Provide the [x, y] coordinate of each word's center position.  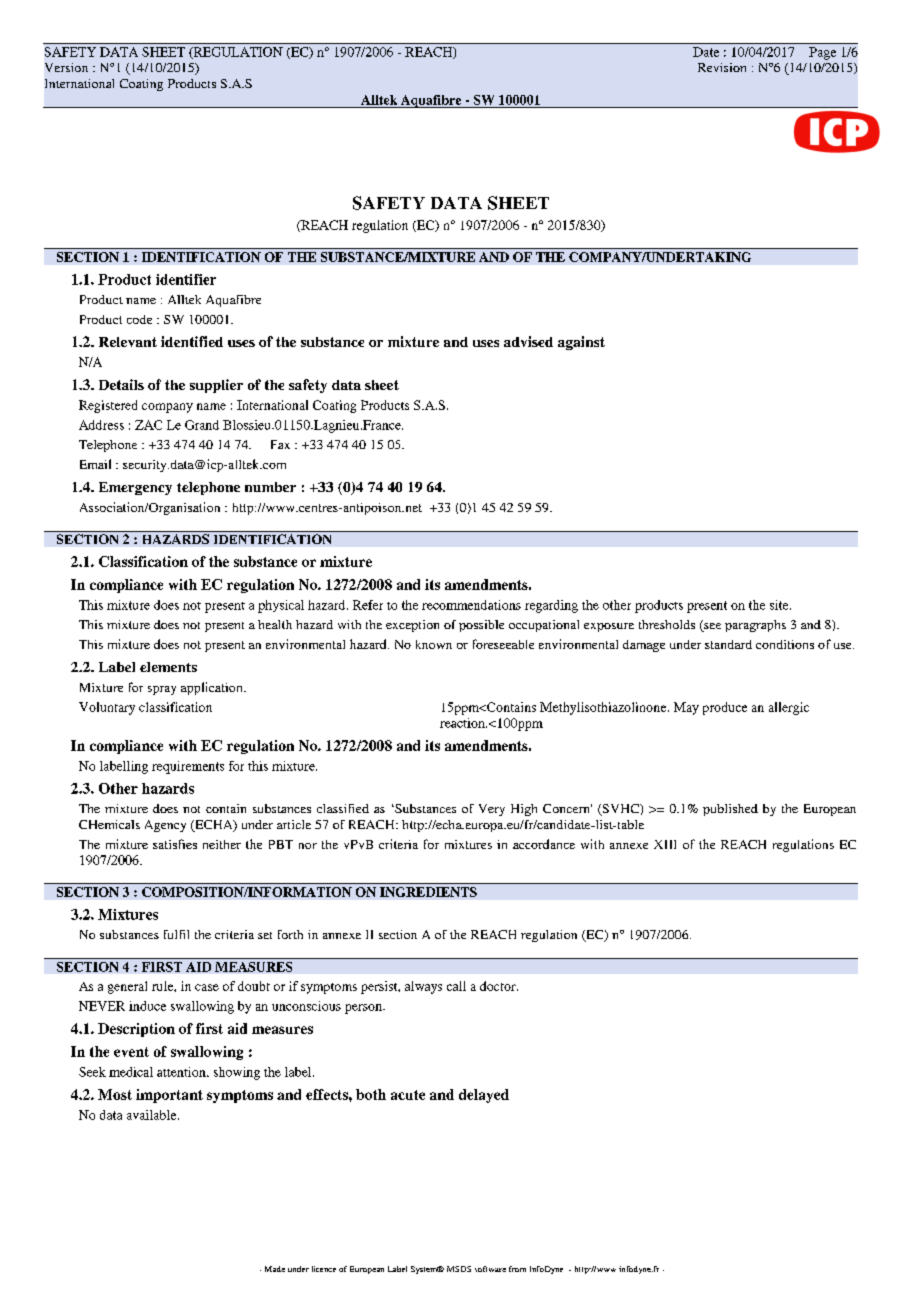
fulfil [176, 934]
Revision [722, 67]
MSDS [459, 1269]
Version [66, 67]
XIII [665, 844]
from [517, 1269]
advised [528, 341]
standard [728, 644]
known [434, 644]
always [423, 987]
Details [121, 384]
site [780, 605]
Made [275, 1269]
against [581, 343]
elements [168, 667]
